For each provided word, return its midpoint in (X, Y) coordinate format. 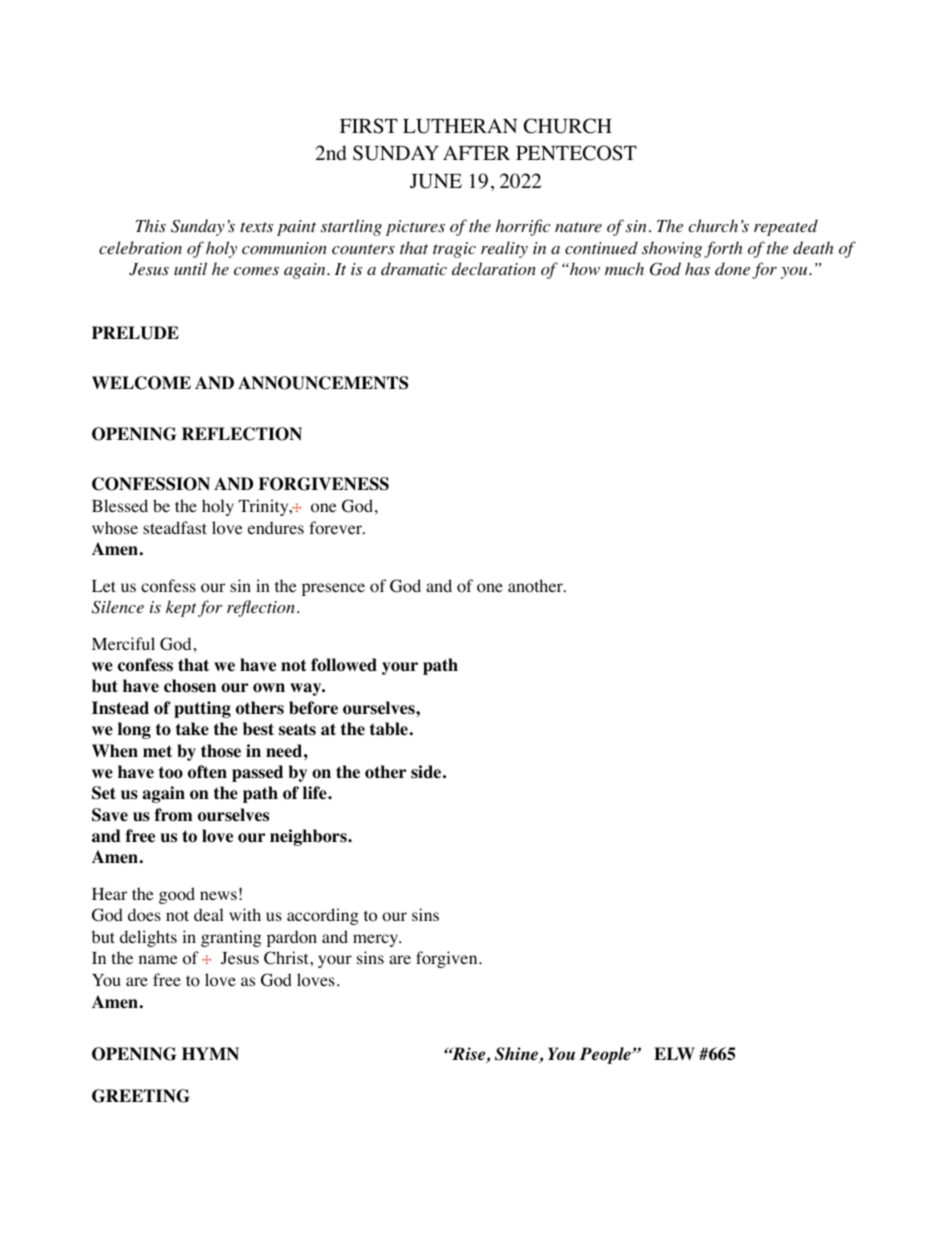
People (606, 1055)
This (151, 226)
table (390, 729)
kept (181, 608)
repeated (786, 227)
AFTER (476, 152)
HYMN (210, 1054)
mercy (377, 940)
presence (333, 589)
